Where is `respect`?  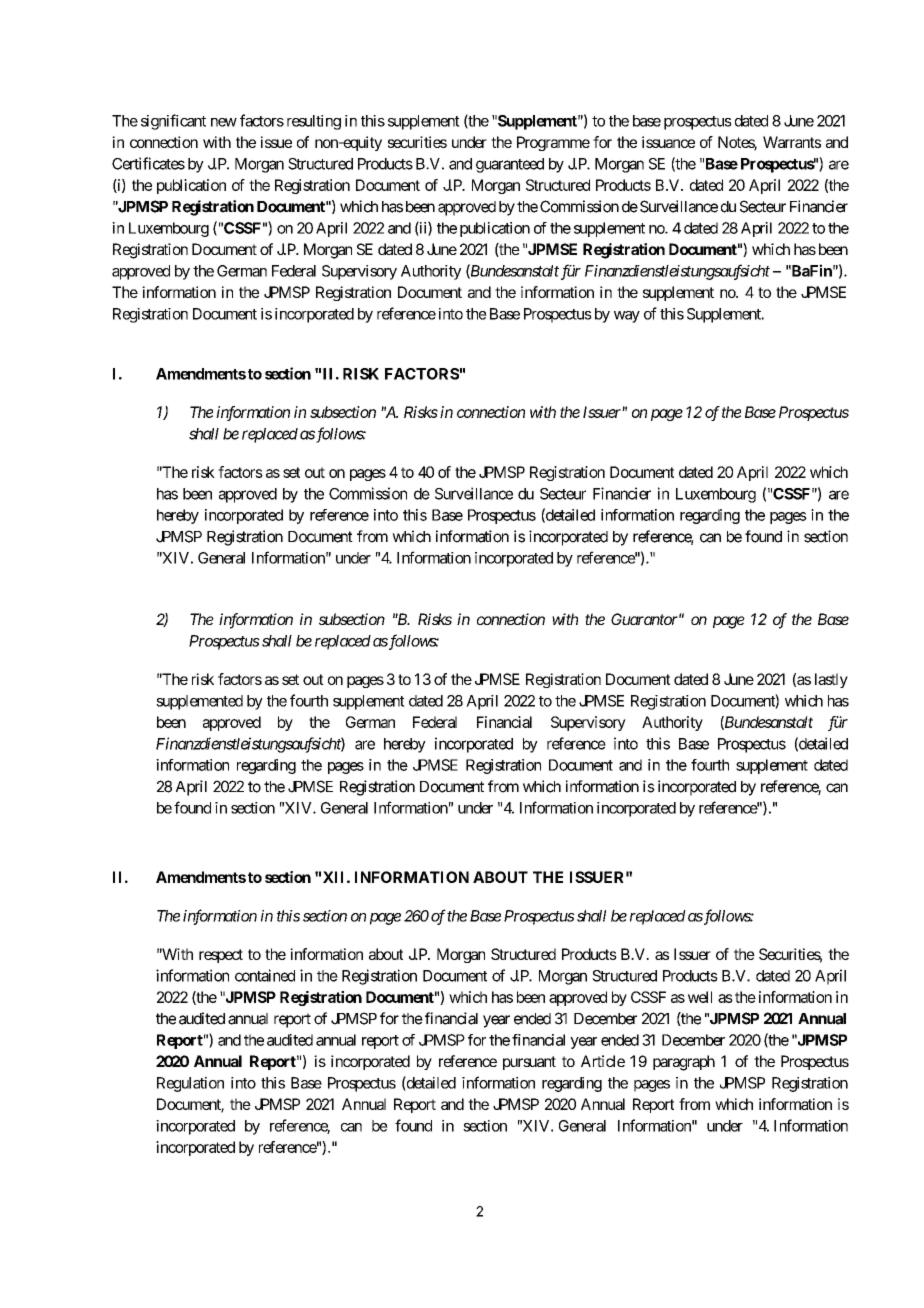
respect is located at coordinates (221, 956).
